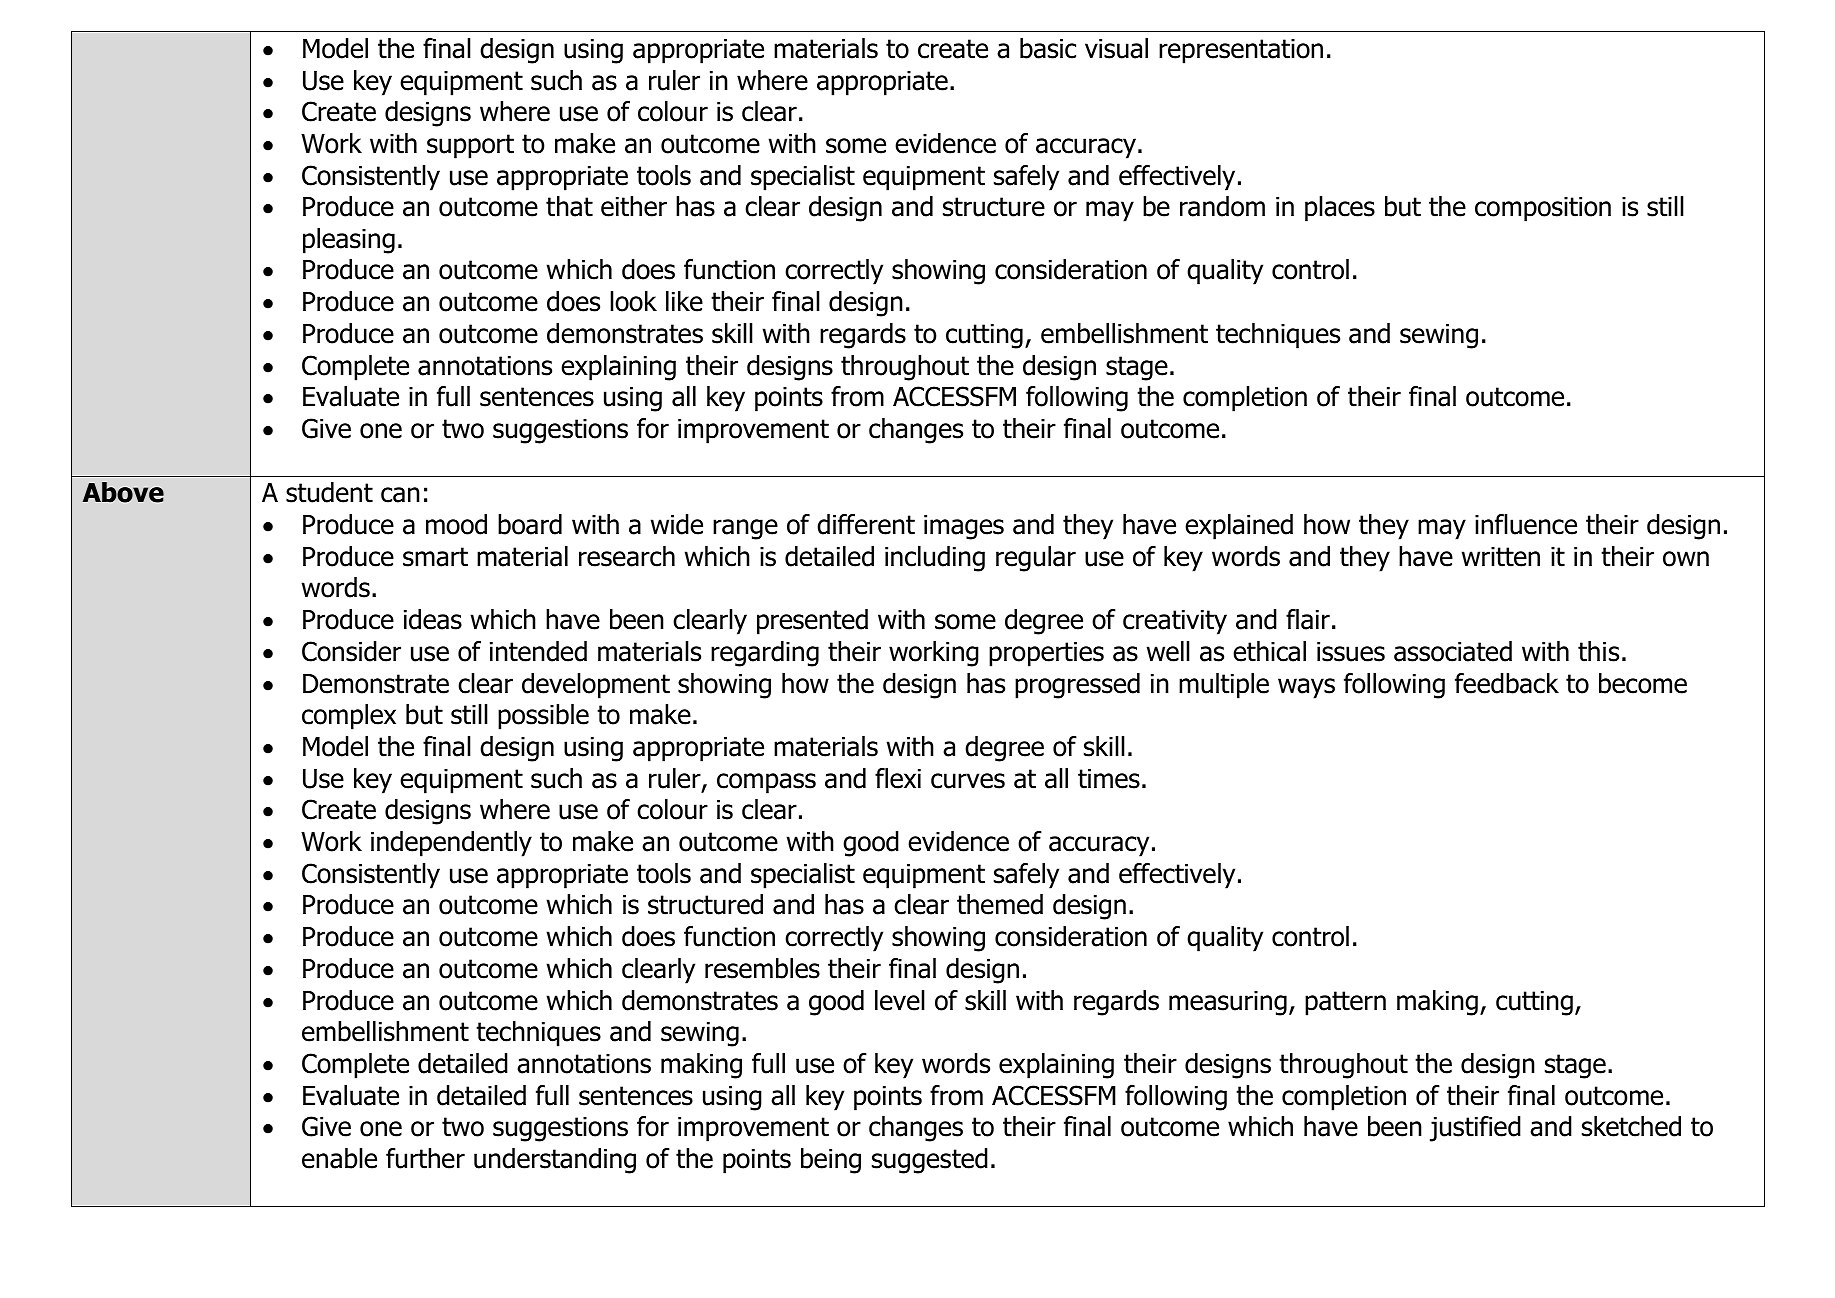 The width and height of the screenshot is (1835, 1298). Describe the element at coordinates (1241, 51) in the screenshot. I see `representation` at that location.
